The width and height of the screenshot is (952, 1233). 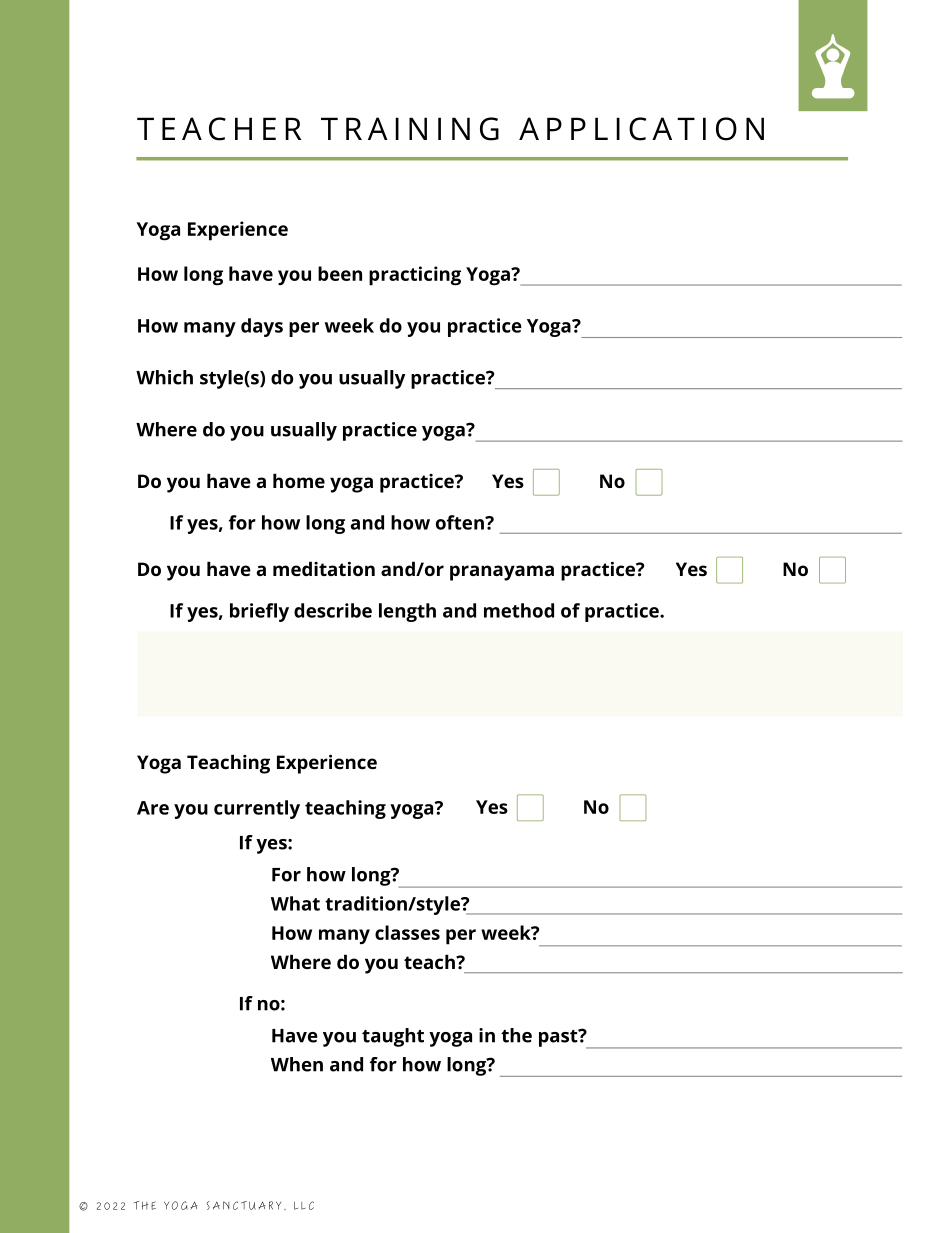 What do you see at coordinates (340, 273) in the screenshot?
I see `been` at bounding box center [340, 273].
